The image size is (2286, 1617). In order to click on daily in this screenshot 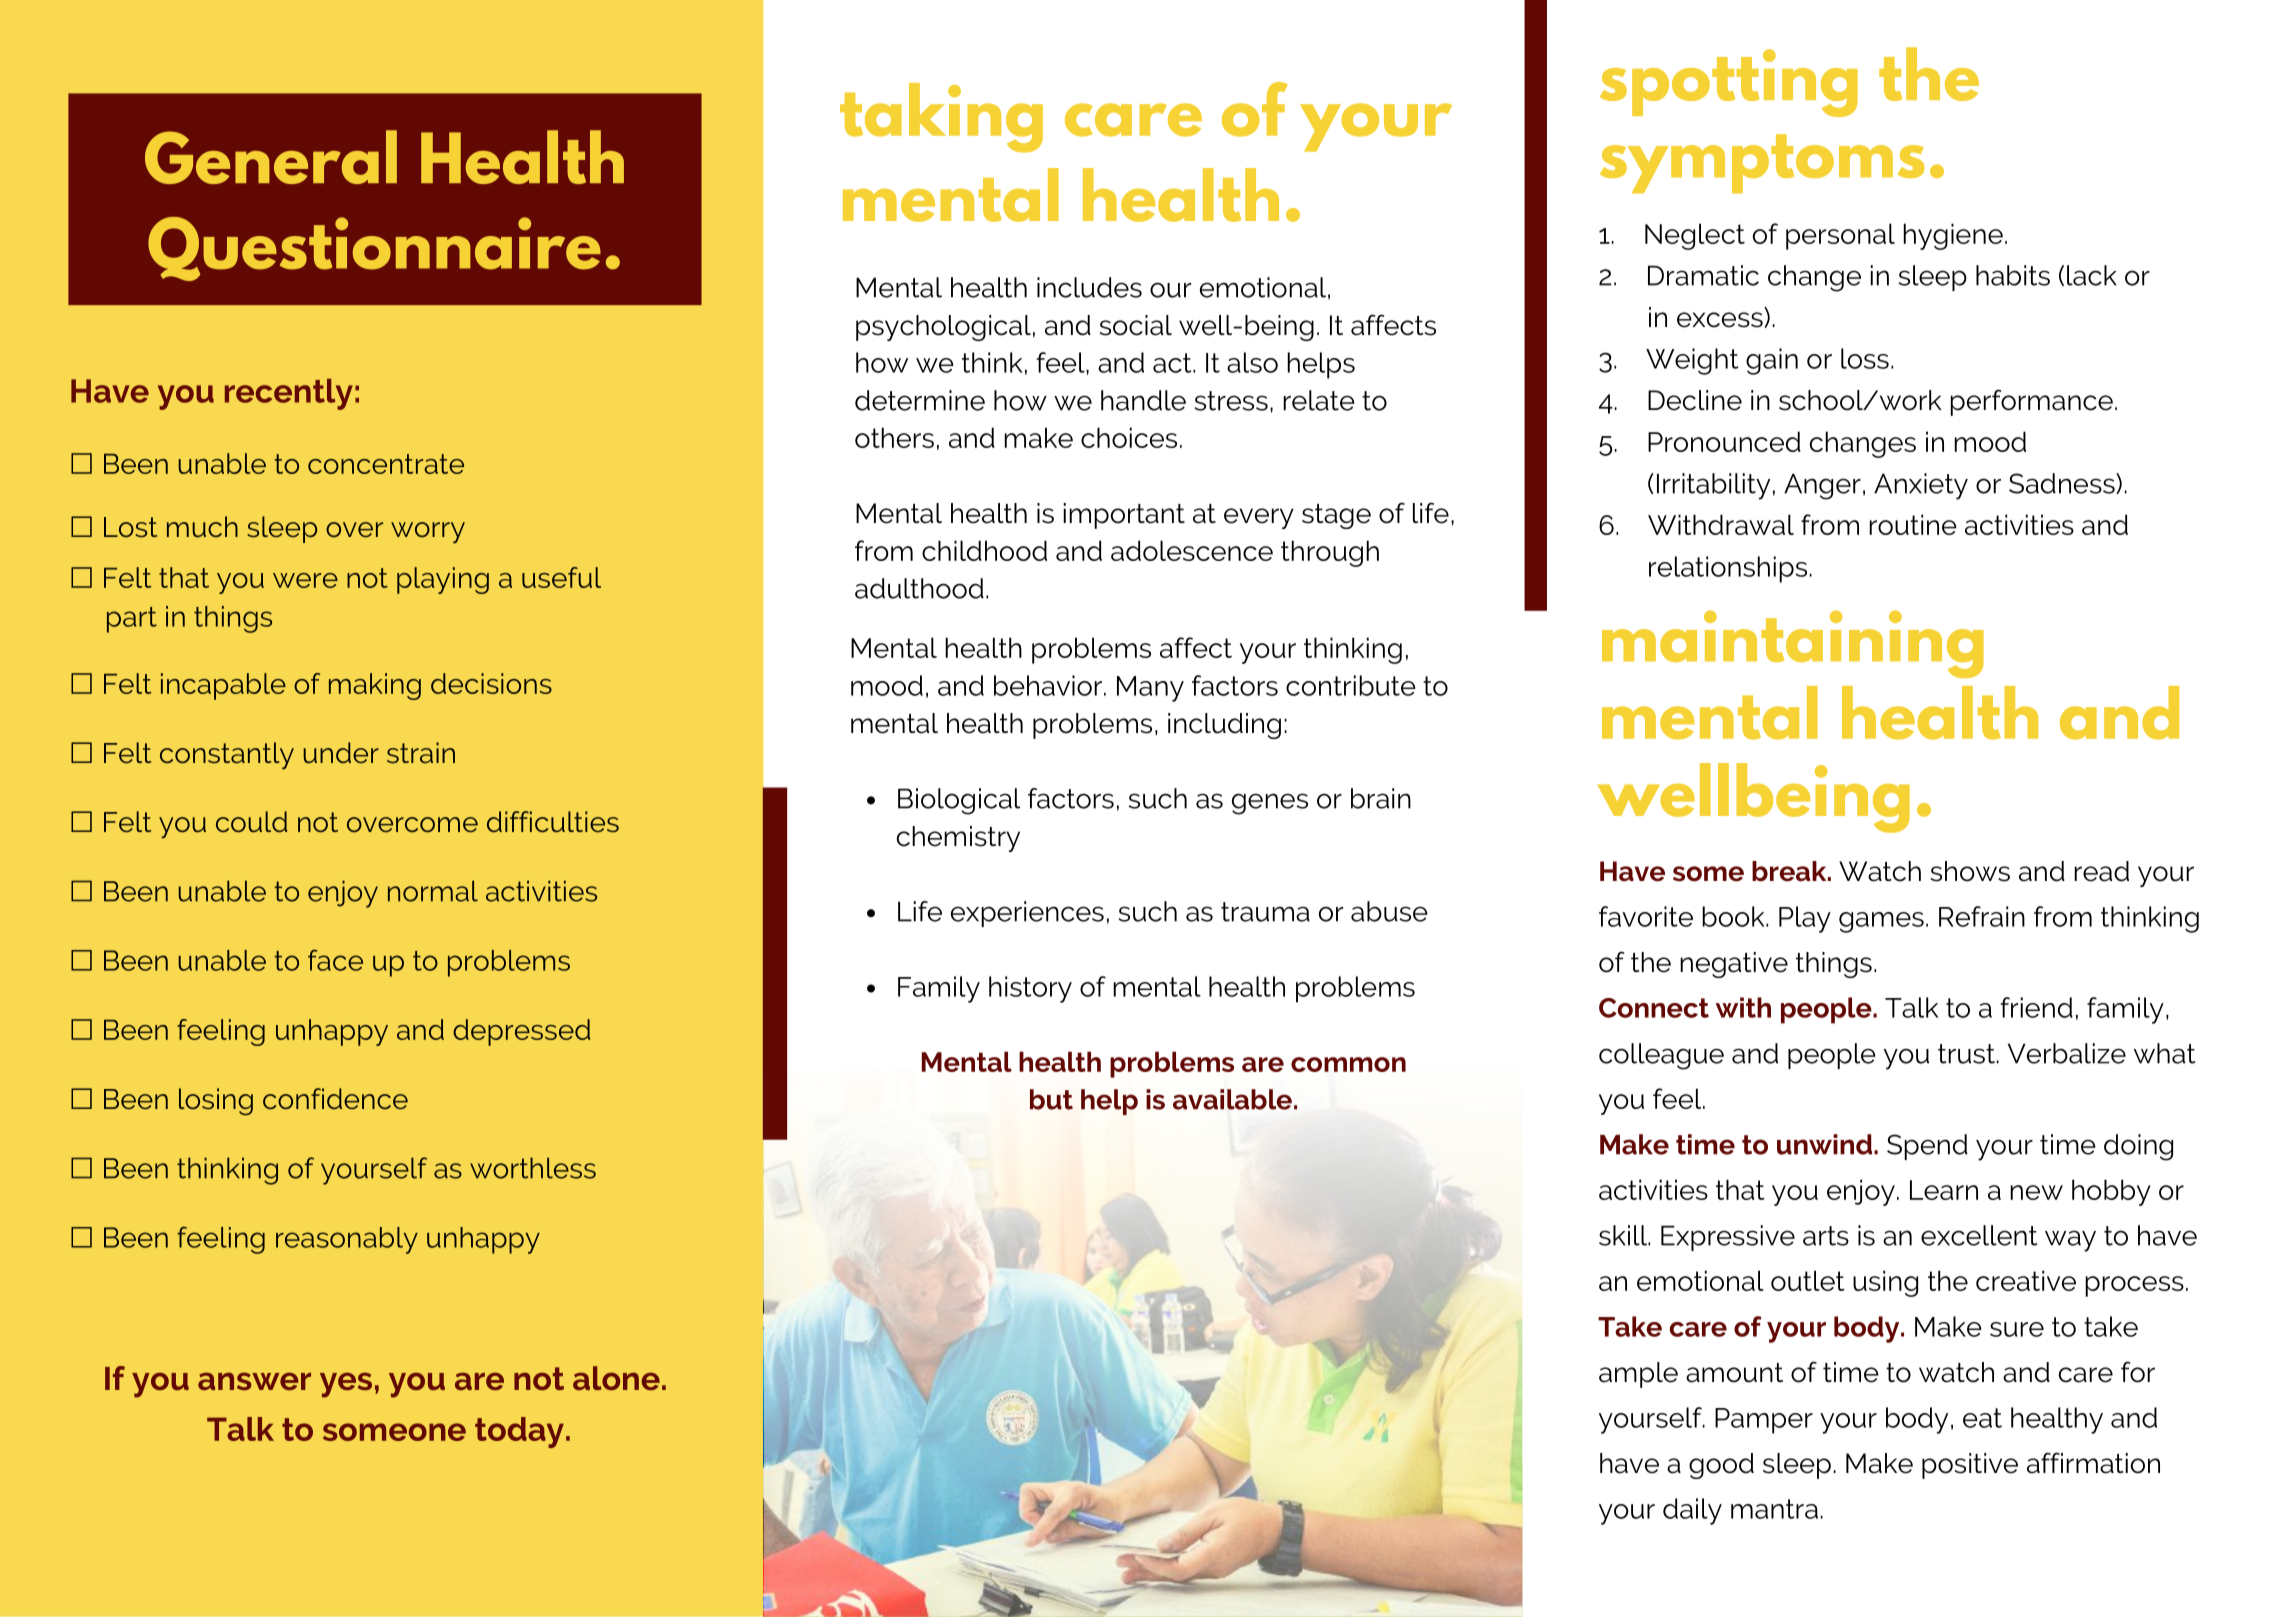, I will do `click(1692, 1511)`.
